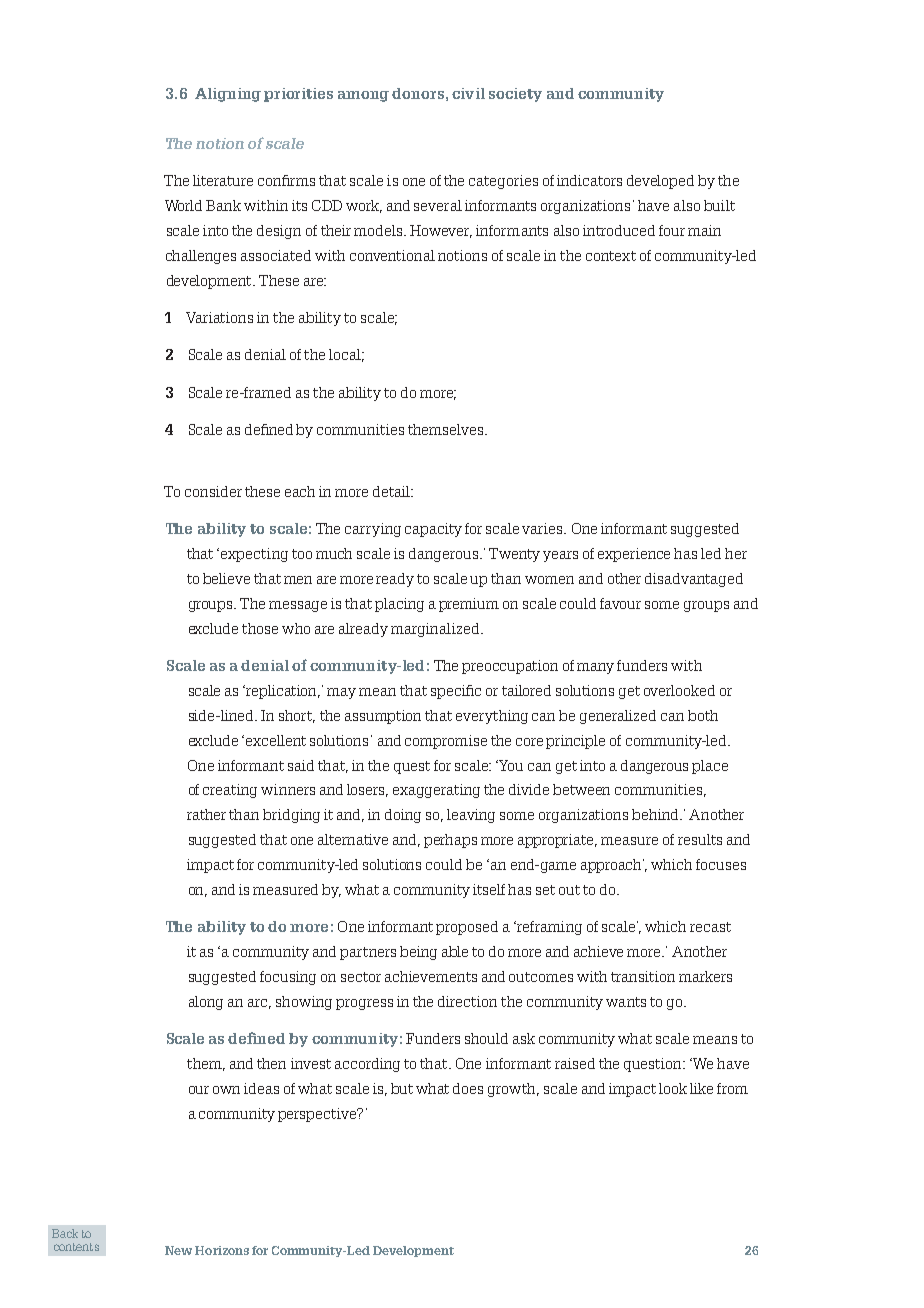 The image size is (924, 1308). I want to click on Aligning, so click(228, 95).
